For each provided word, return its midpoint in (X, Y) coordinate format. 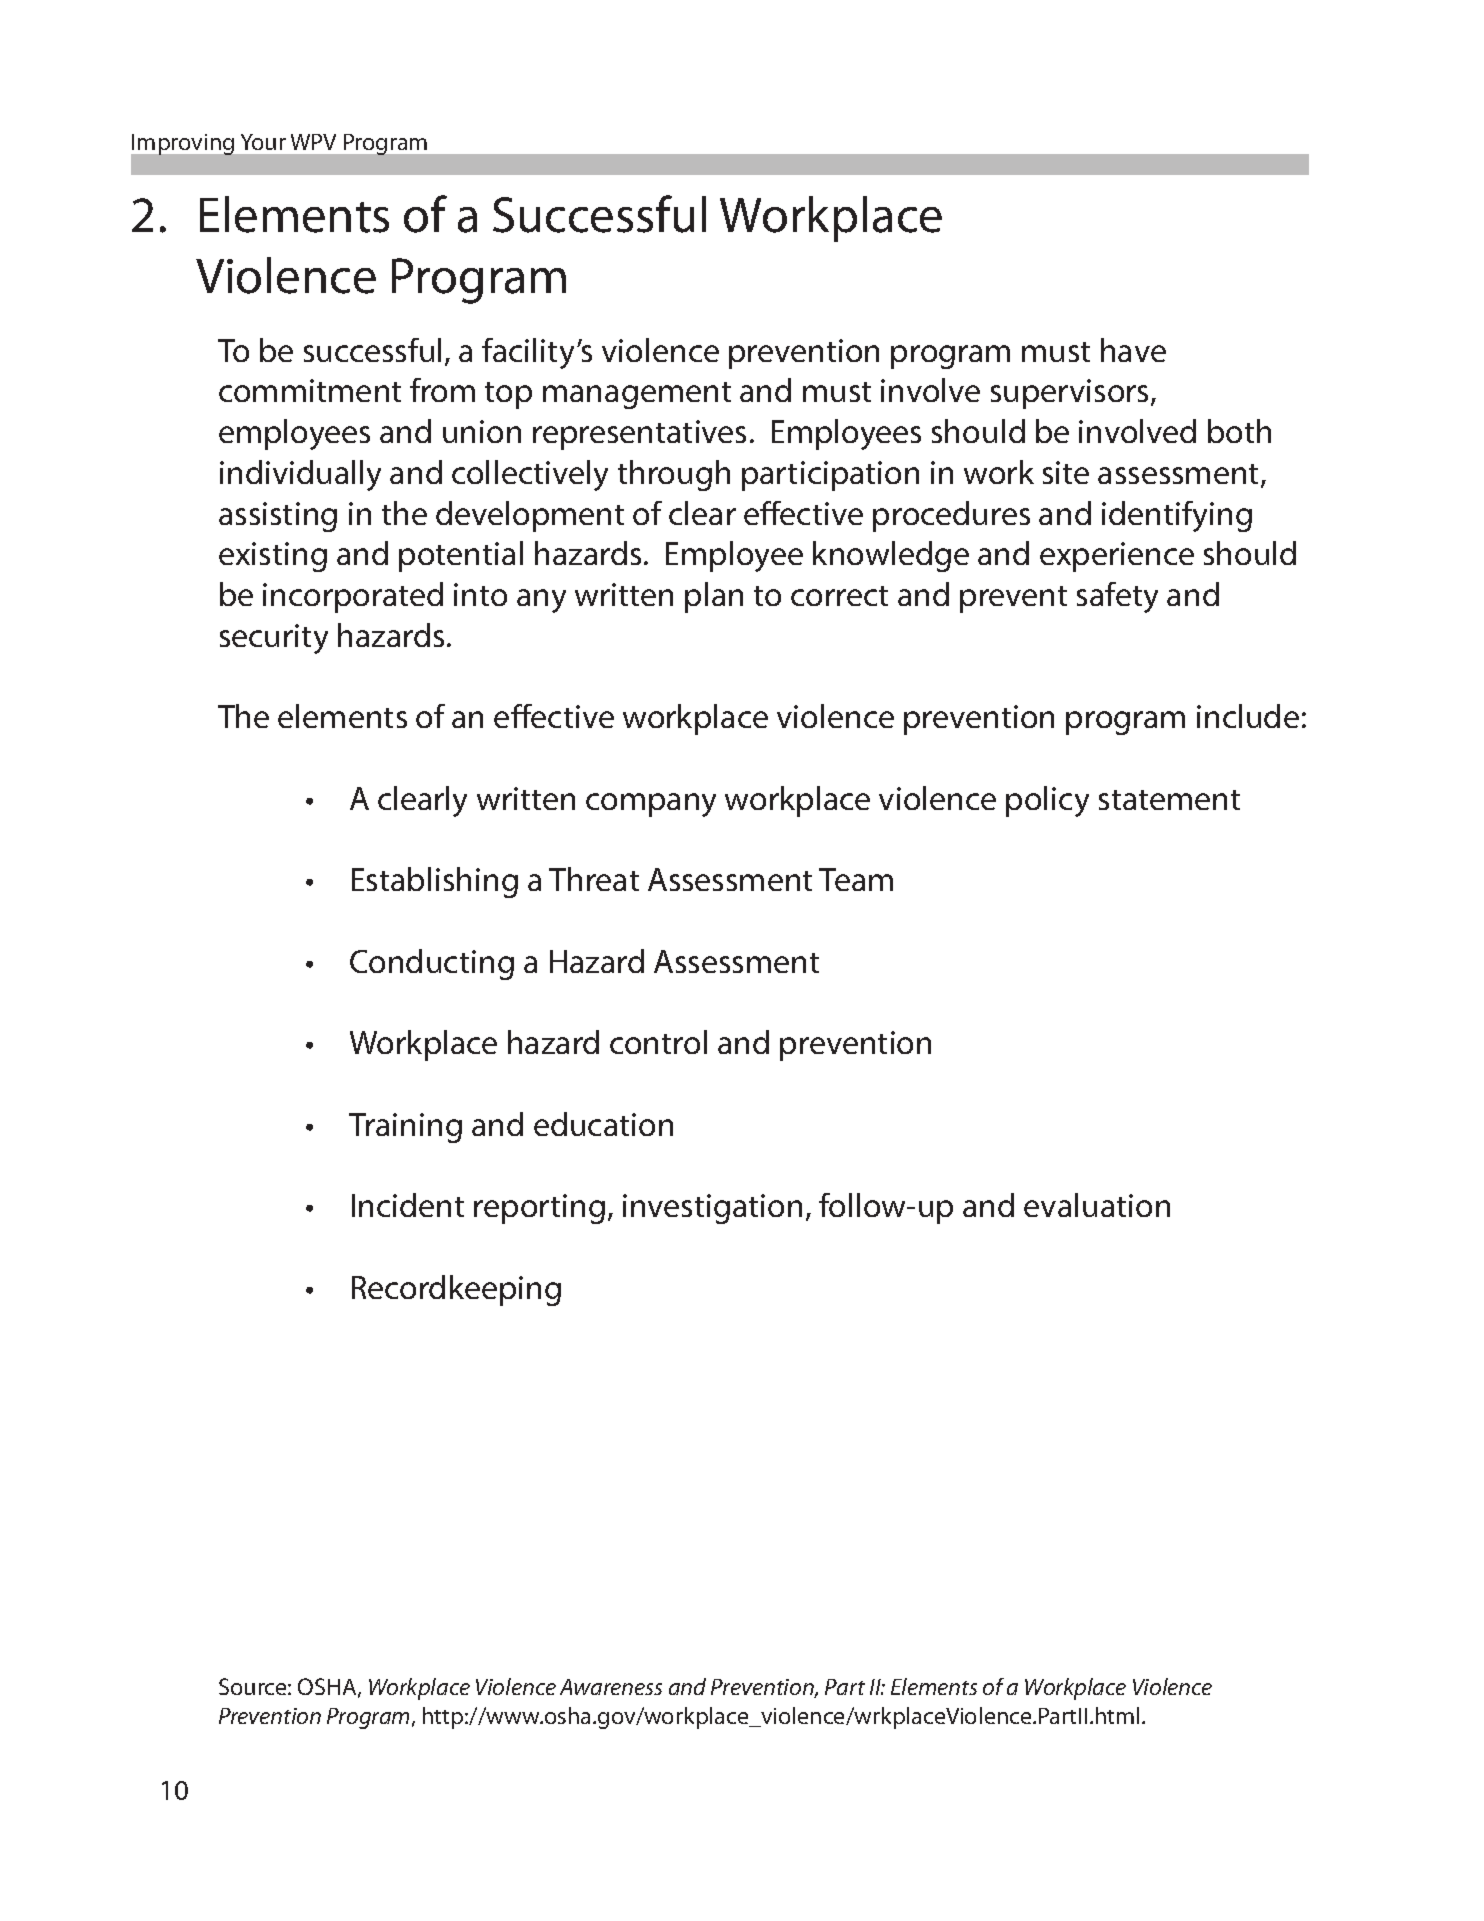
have (1133, 350)
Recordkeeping (456, 1290)
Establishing (435, 882)
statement (1169, 800)
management (637, 395)
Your (263, 142)
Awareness (611, 1687)
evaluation (1097, 1205)
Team (856, 879)
